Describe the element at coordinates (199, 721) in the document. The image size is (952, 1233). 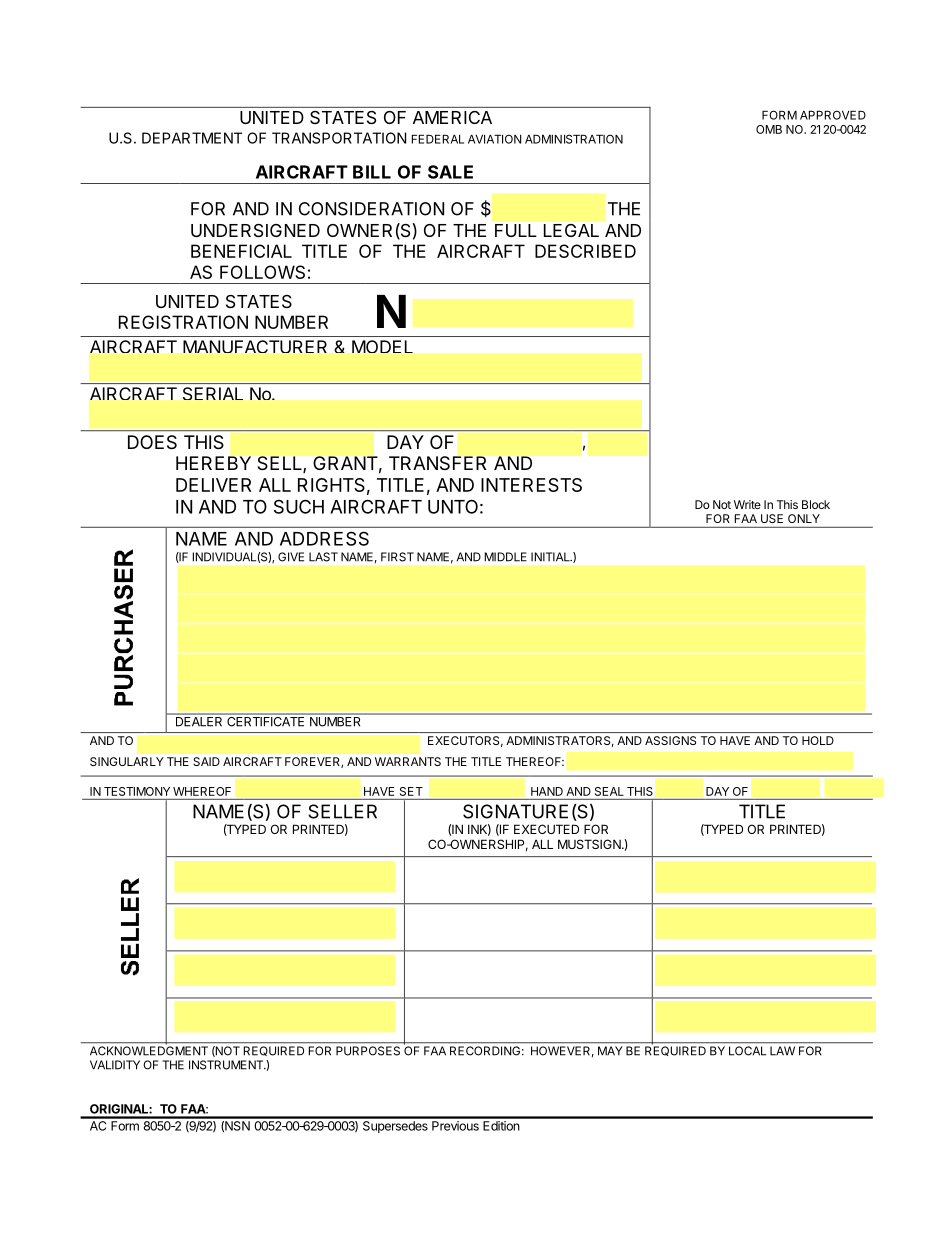
I see `DEALER` at that location.
